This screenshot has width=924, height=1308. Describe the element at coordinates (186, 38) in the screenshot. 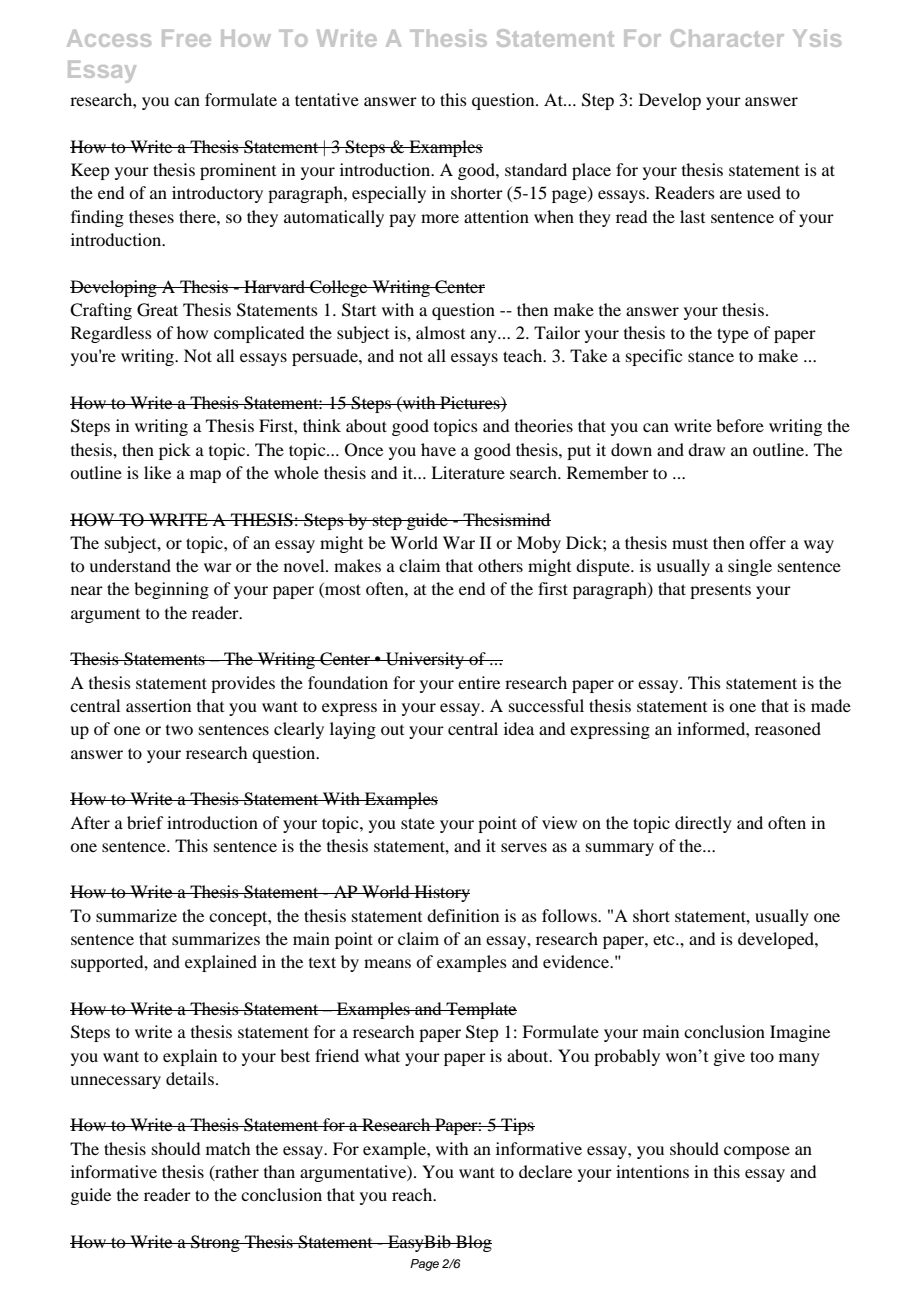

I see `Free` at that location.
